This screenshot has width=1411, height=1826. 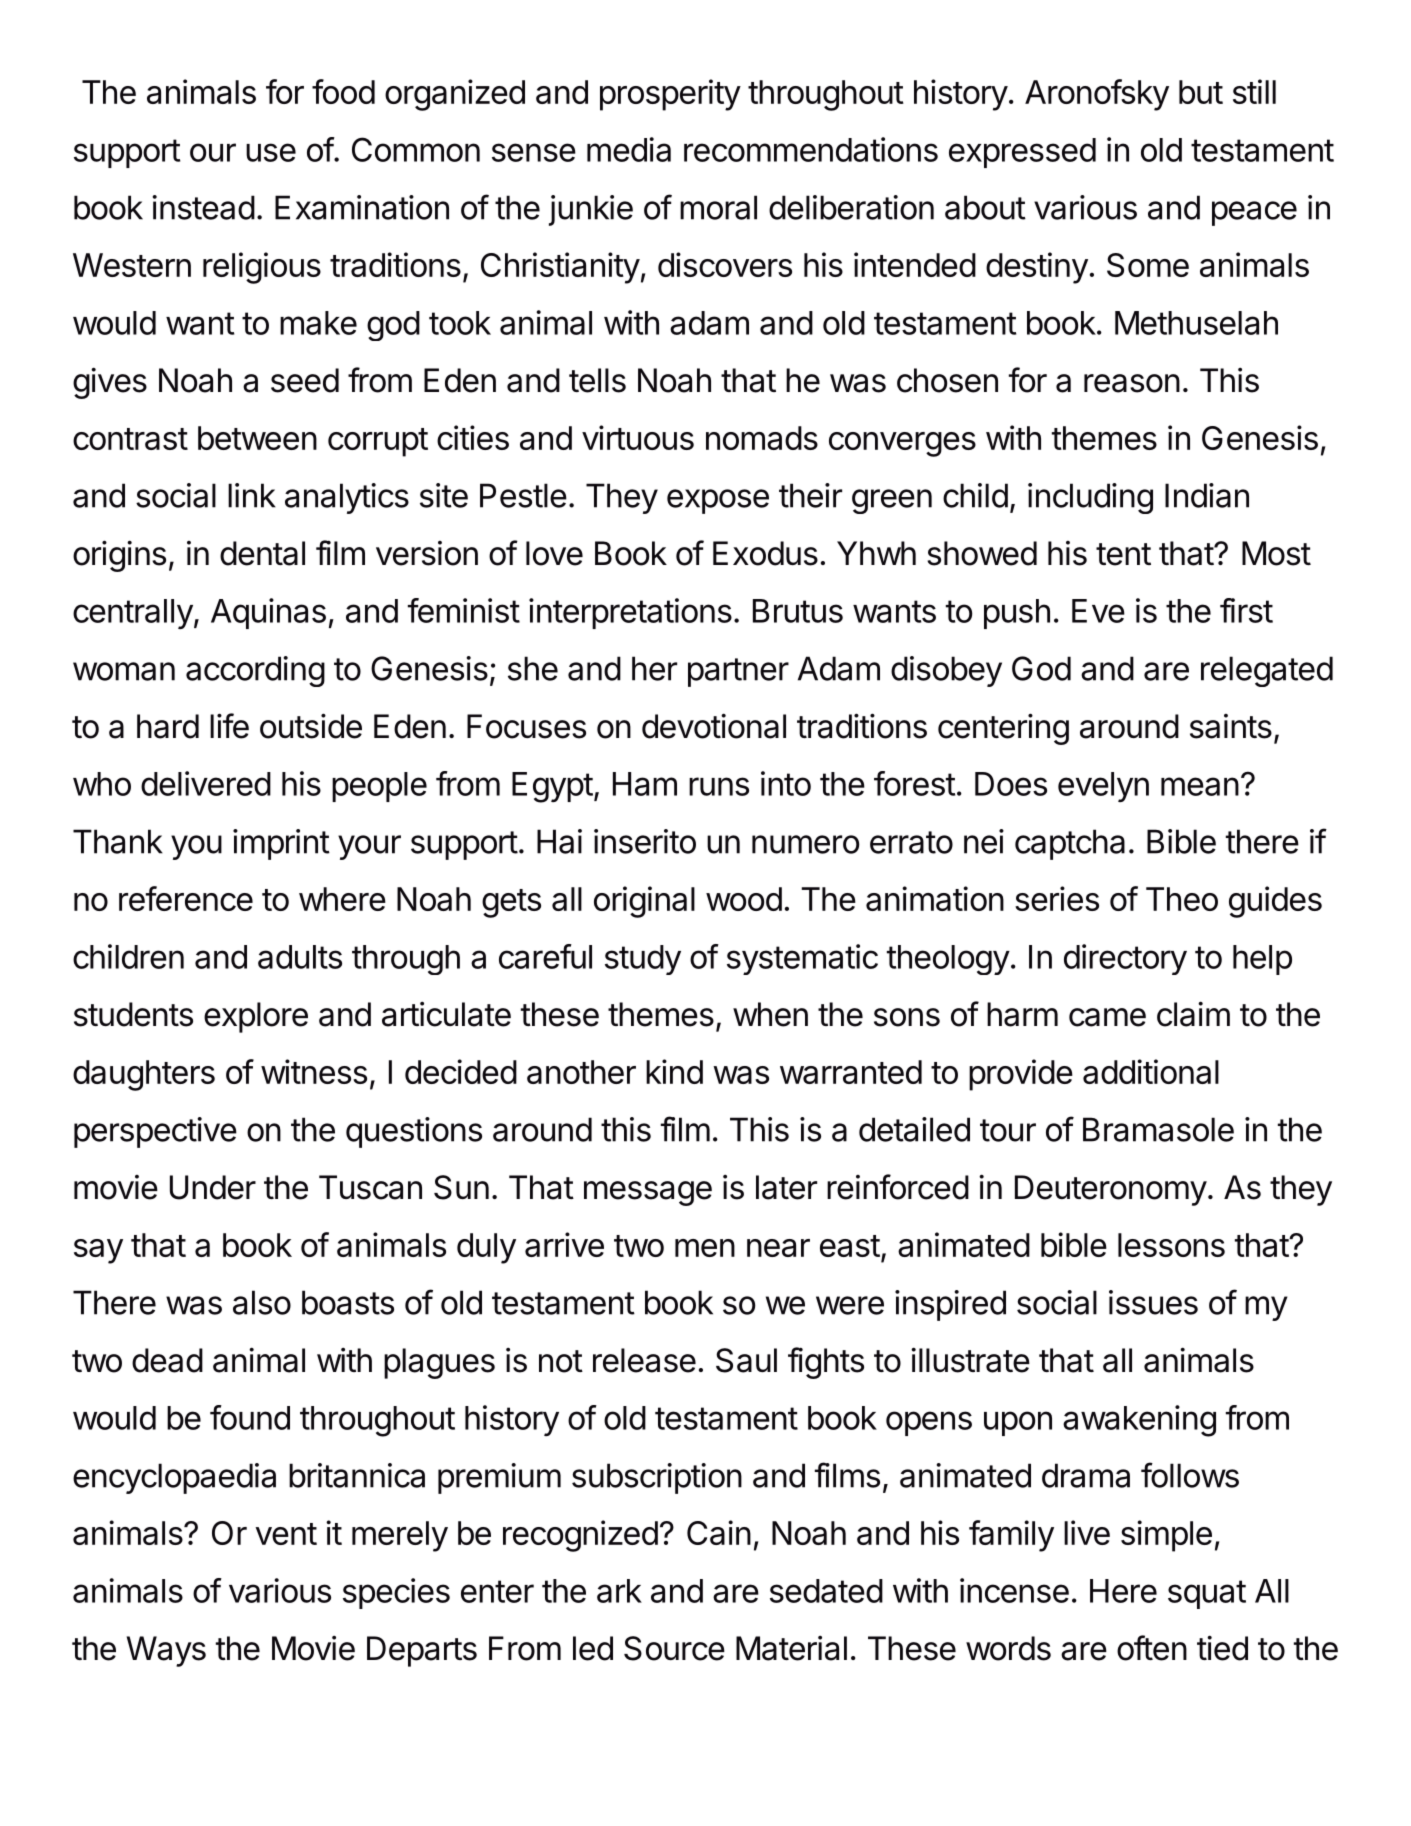 What do you see at coordinates (1070, 844) in the screenshot?
I see `captcha` at bounding box center [1070, 844].
